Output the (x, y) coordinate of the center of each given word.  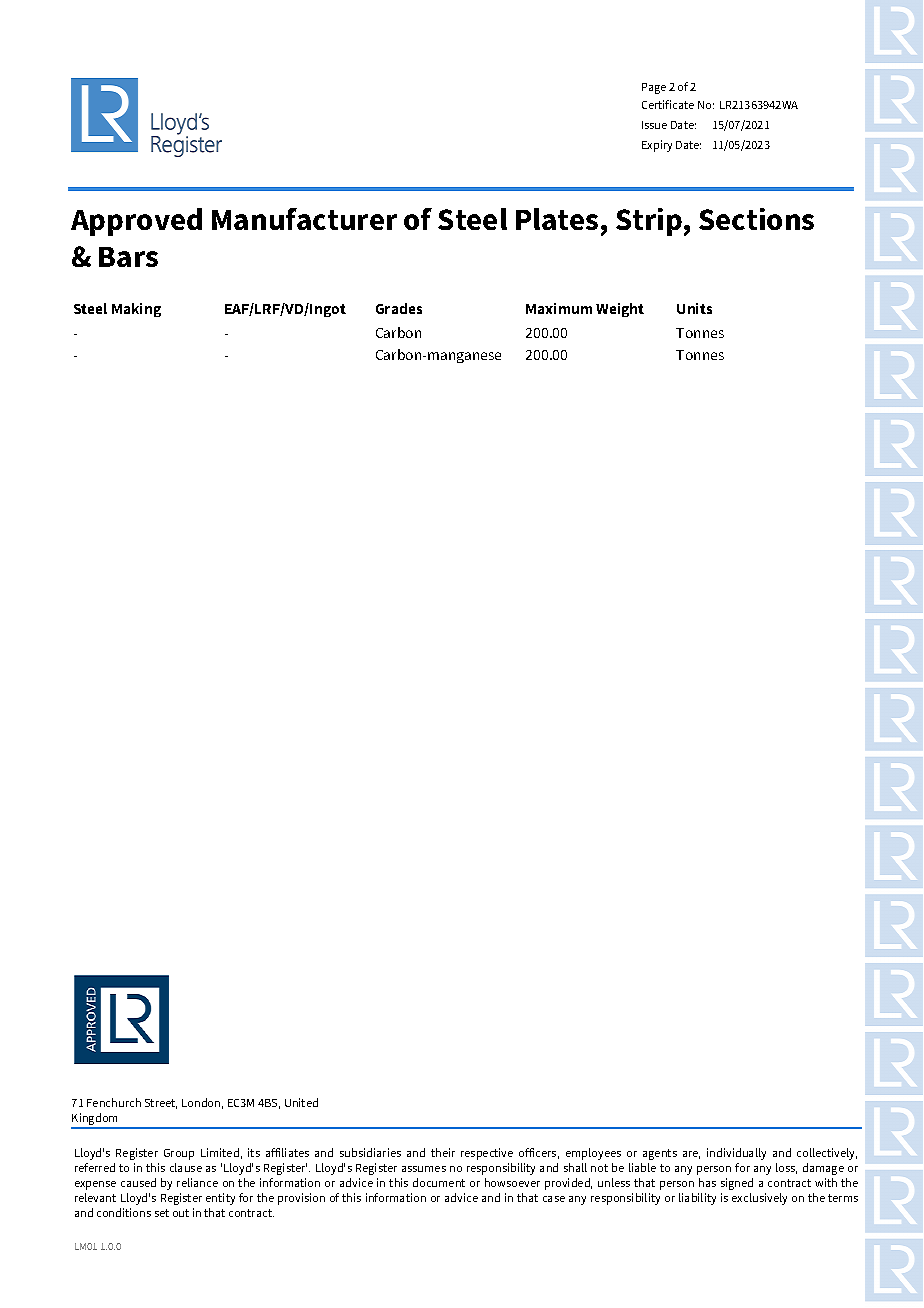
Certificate (668, 104)
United (301, 1102)
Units (694, 308)
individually (736, 1154)
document (439, 1182)
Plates (557, 219)
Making (136, 310)
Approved (136, 222)
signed (737, 1184)
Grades (399, 308)
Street (161, 1104)
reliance (197, 1182)
